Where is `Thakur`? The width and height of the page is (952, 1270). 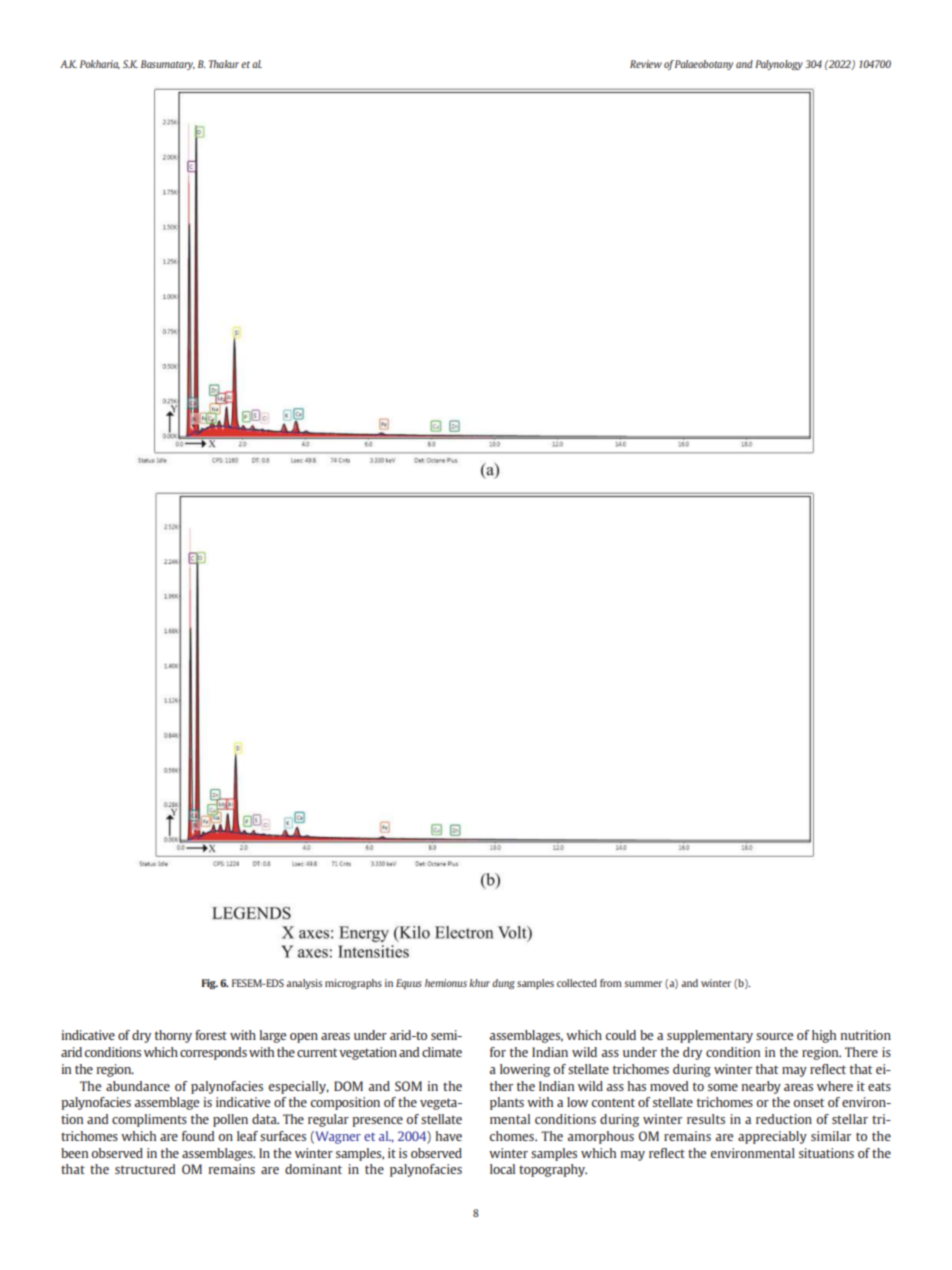 Thakur is located at coordinates (224, 64).
